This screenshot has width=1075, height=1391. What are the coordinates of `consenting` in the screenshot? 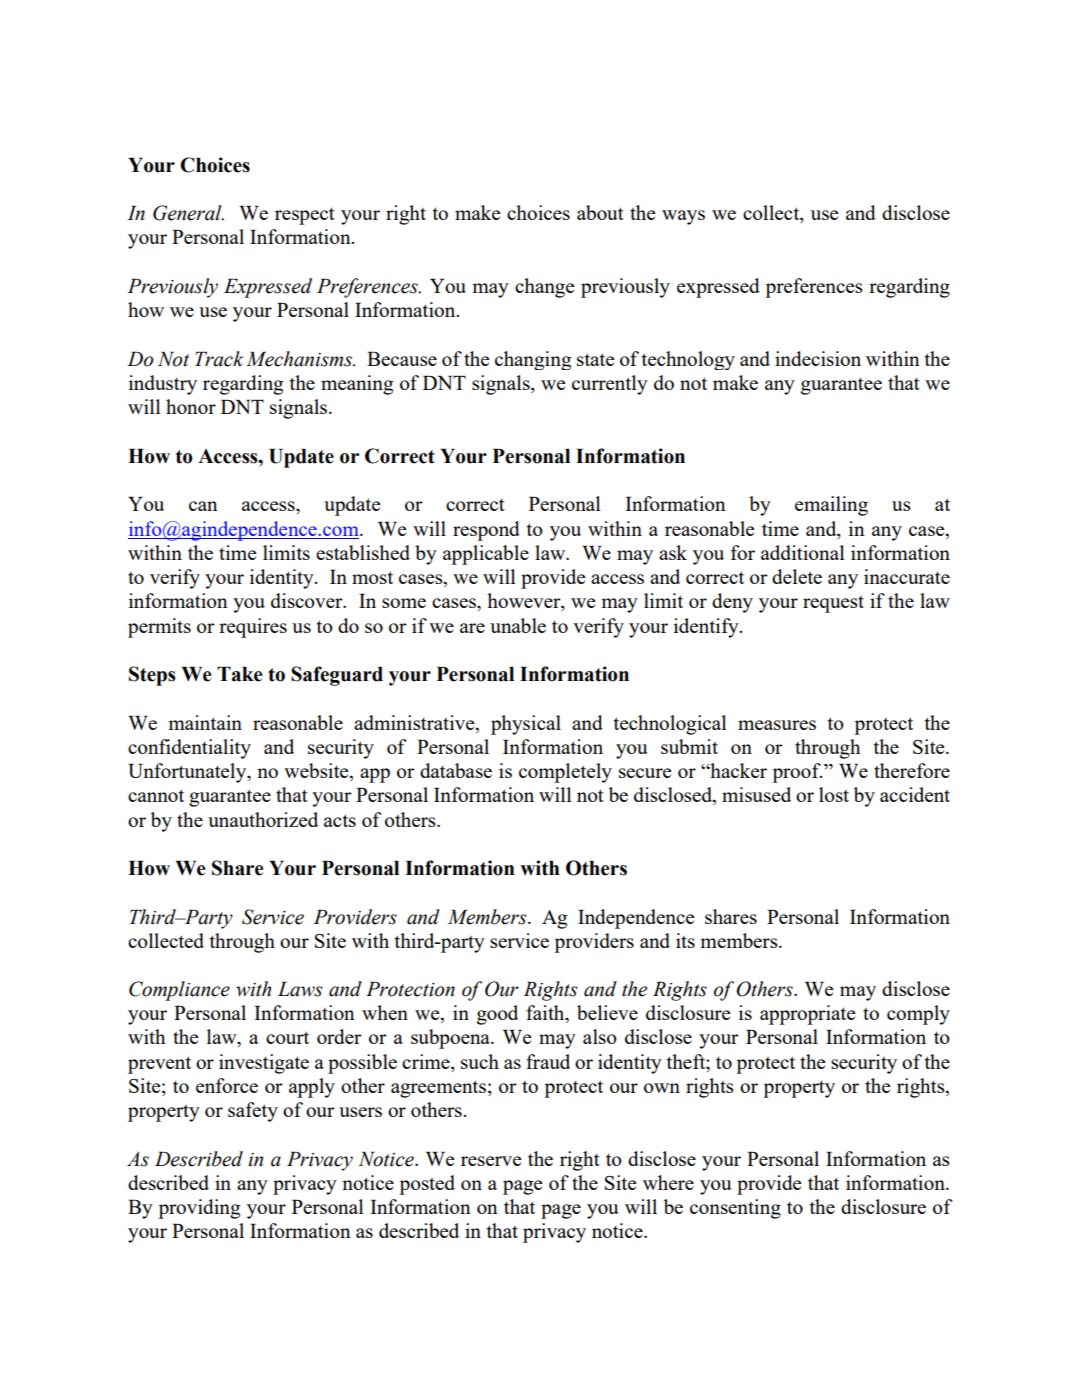 It's located at (735, 1209).
